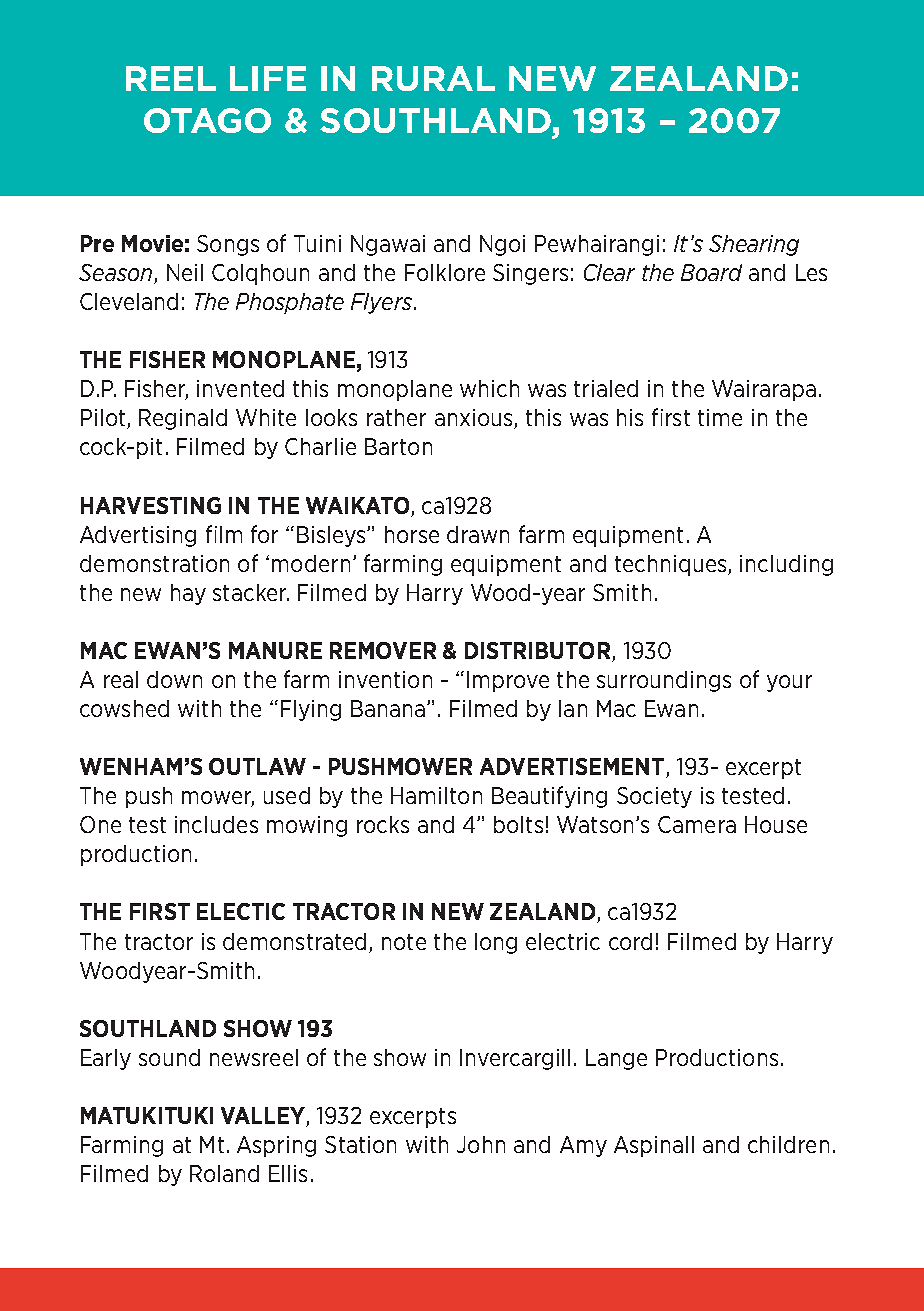 This screenshot has height=1311, width=924. I want to click on Hamilton, so click(436, 795).
